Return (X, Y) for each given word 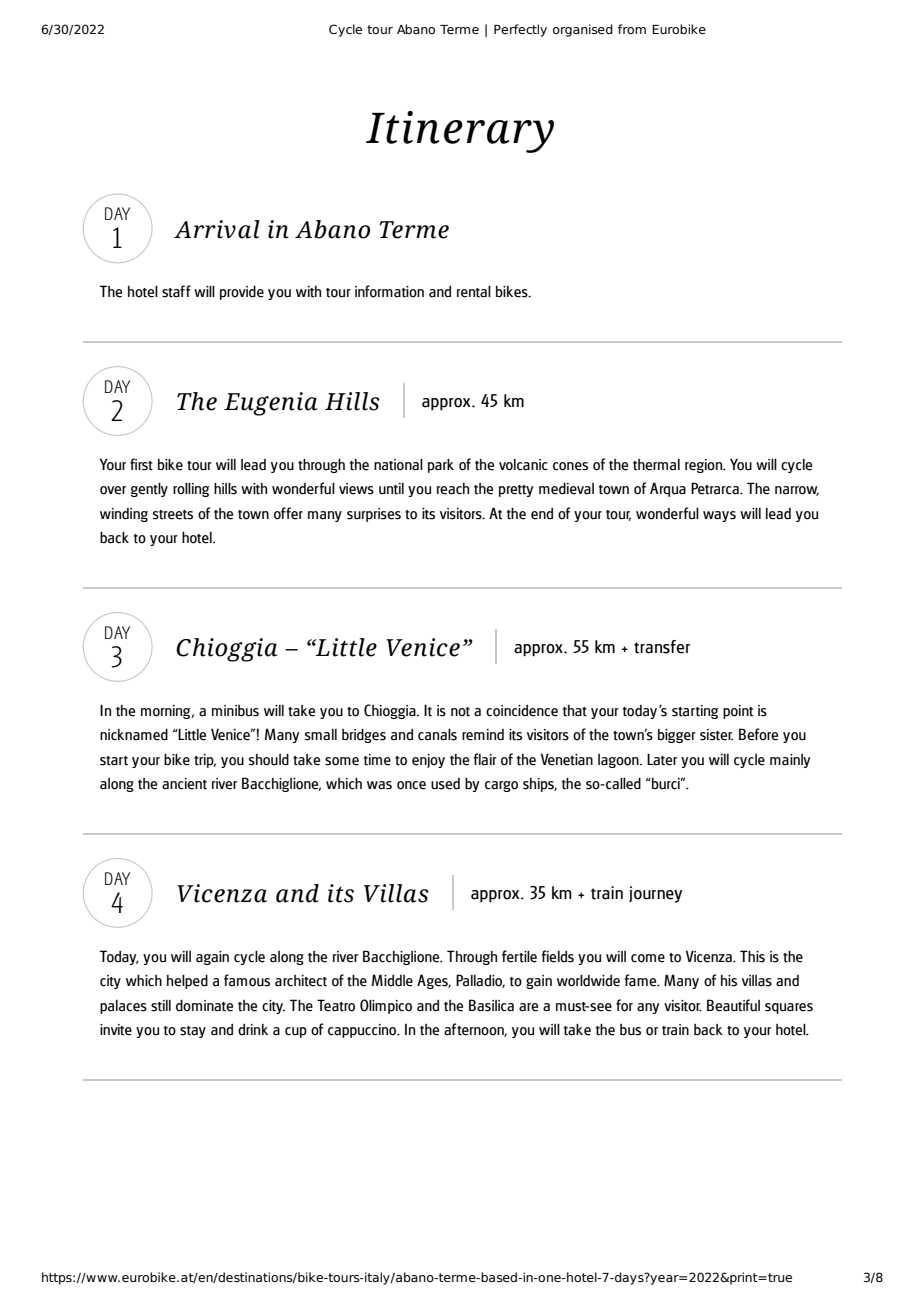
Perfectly (520, 30)
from (632, 29)
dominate (204, 1005)
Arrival (217, 229)
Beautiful (733, 1005)
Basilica (491, 1005)
